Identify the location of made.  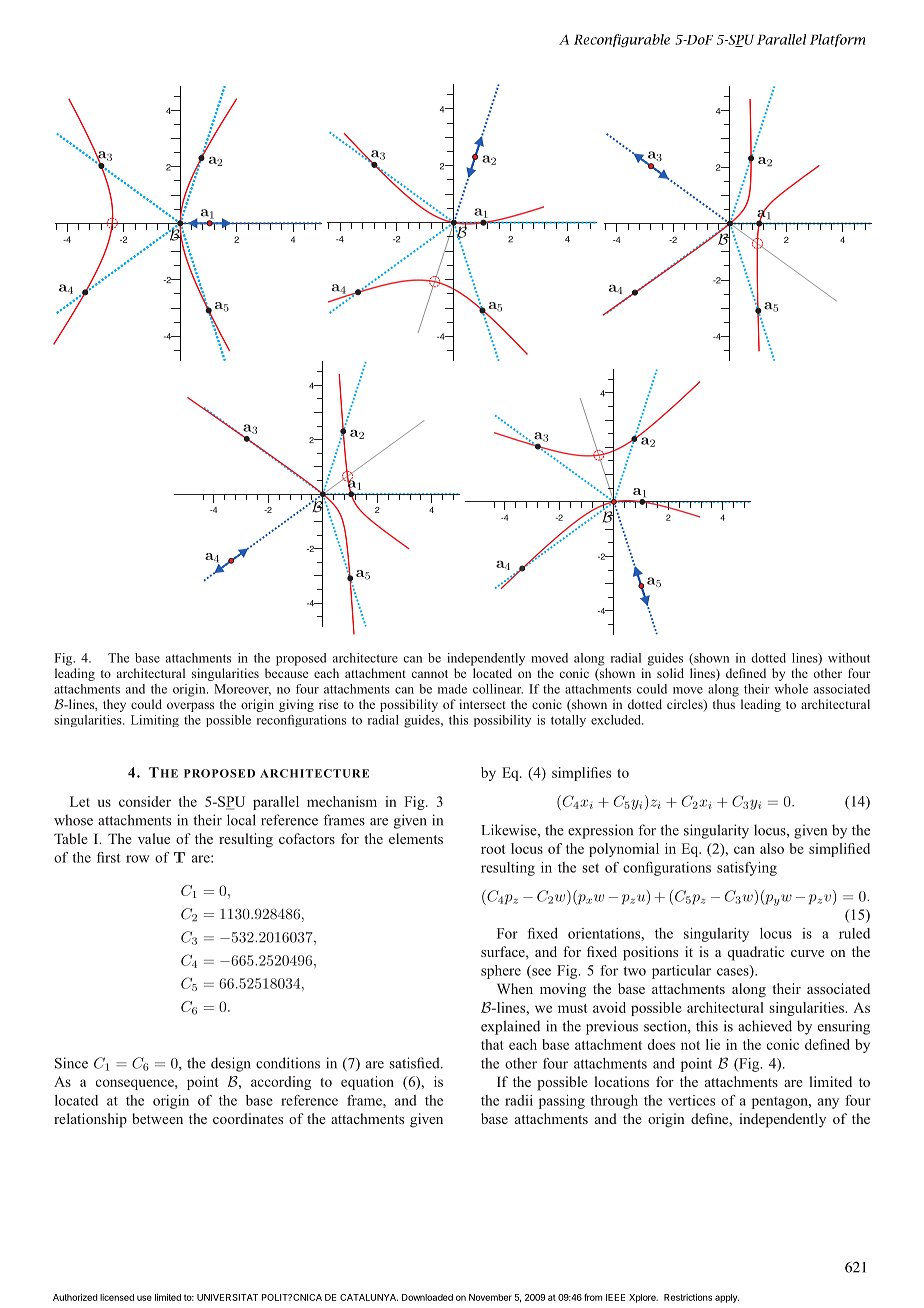
(452, 689).
